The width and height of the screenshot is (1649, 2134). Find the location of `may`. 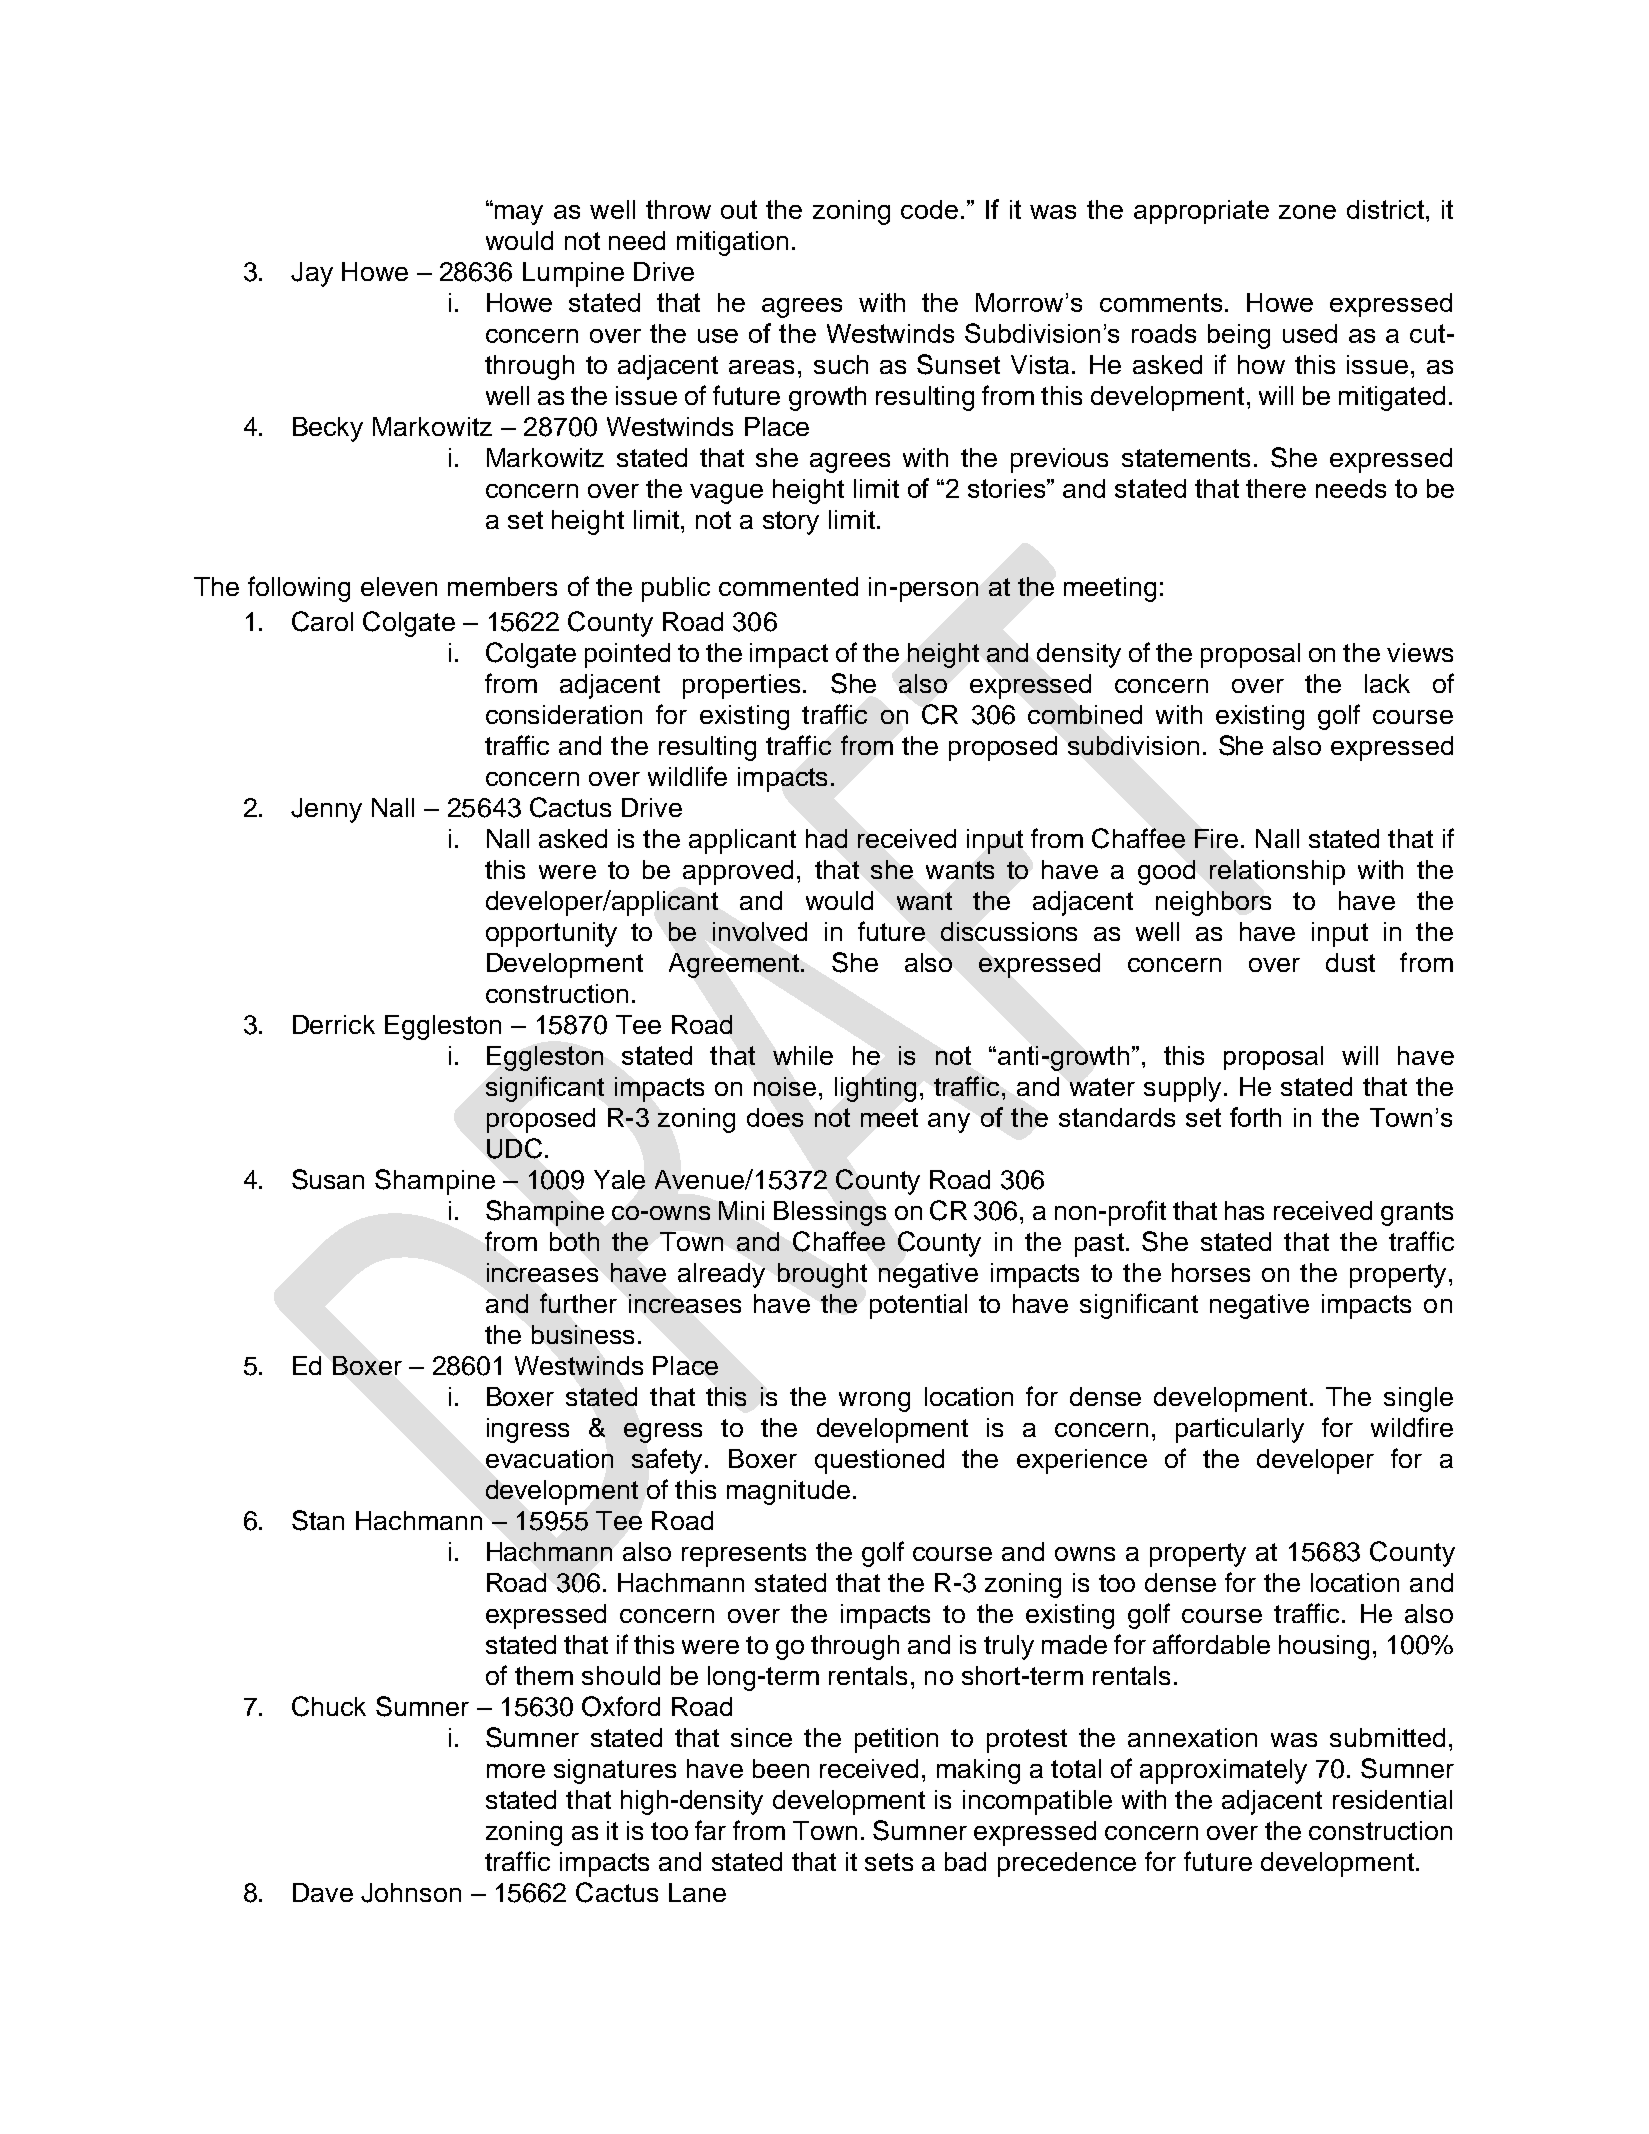

may is located at coordinates (519, 215).
